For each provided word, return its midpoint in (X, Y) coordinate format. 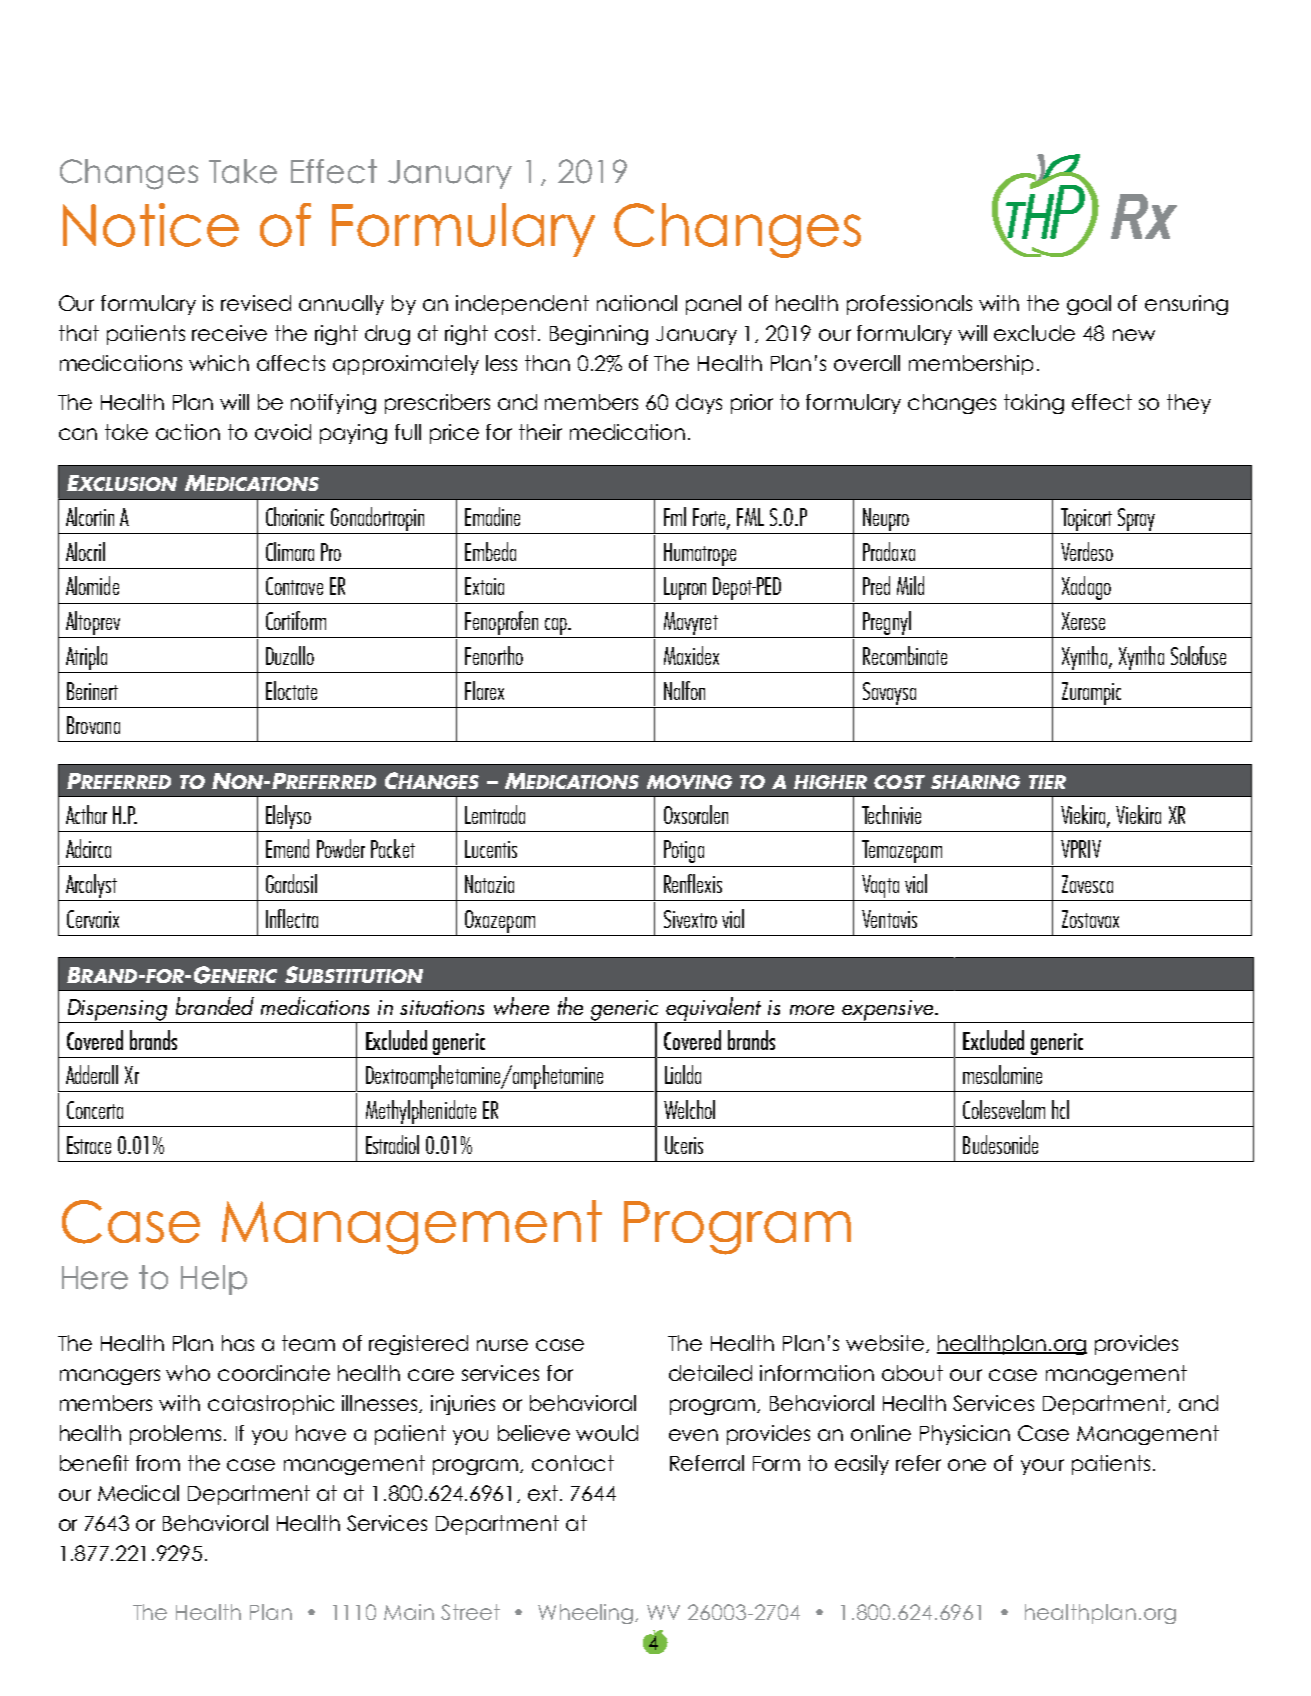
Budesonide (1000, 1144)
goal (1089, 305)
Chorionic (295, 516)
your (1042, 1467)
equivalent (714, 1010)
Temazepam (902, 851)
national (637, 303)
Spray (1136, 519)
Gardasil (291, 883)
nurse (502, 1345)
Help (214, 1280)
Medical (138, 1493)
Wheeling (587, 1614)
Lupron (685, 588)
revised (256, 303)
